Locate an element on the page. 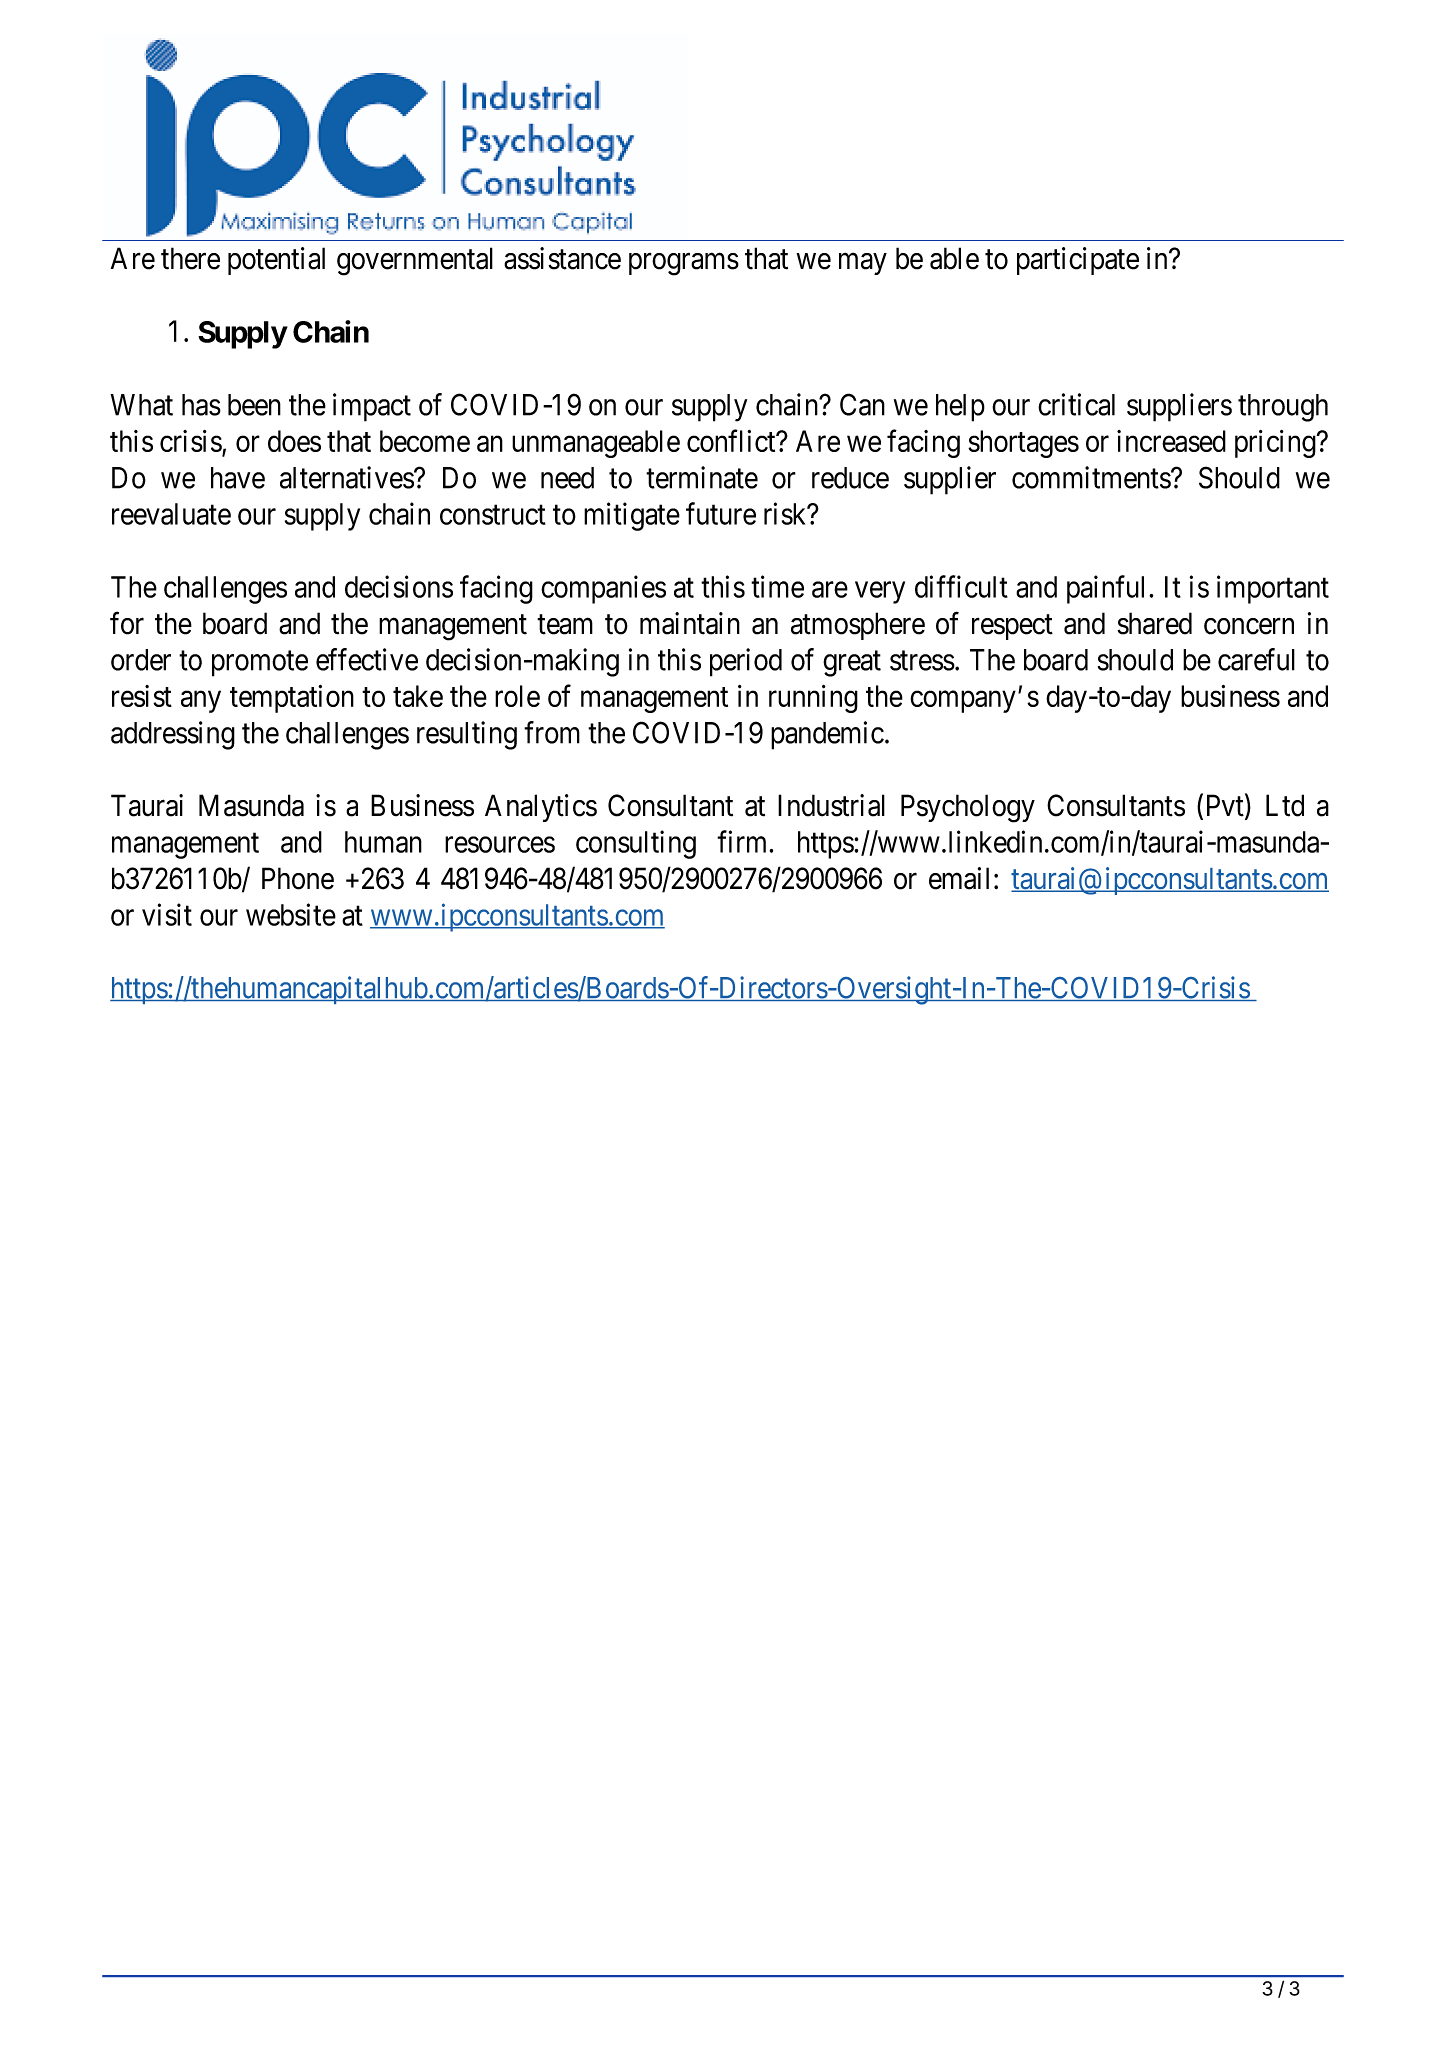 The height and width of the image is (2045, 1446). for is located at coordinates (127, 623).
